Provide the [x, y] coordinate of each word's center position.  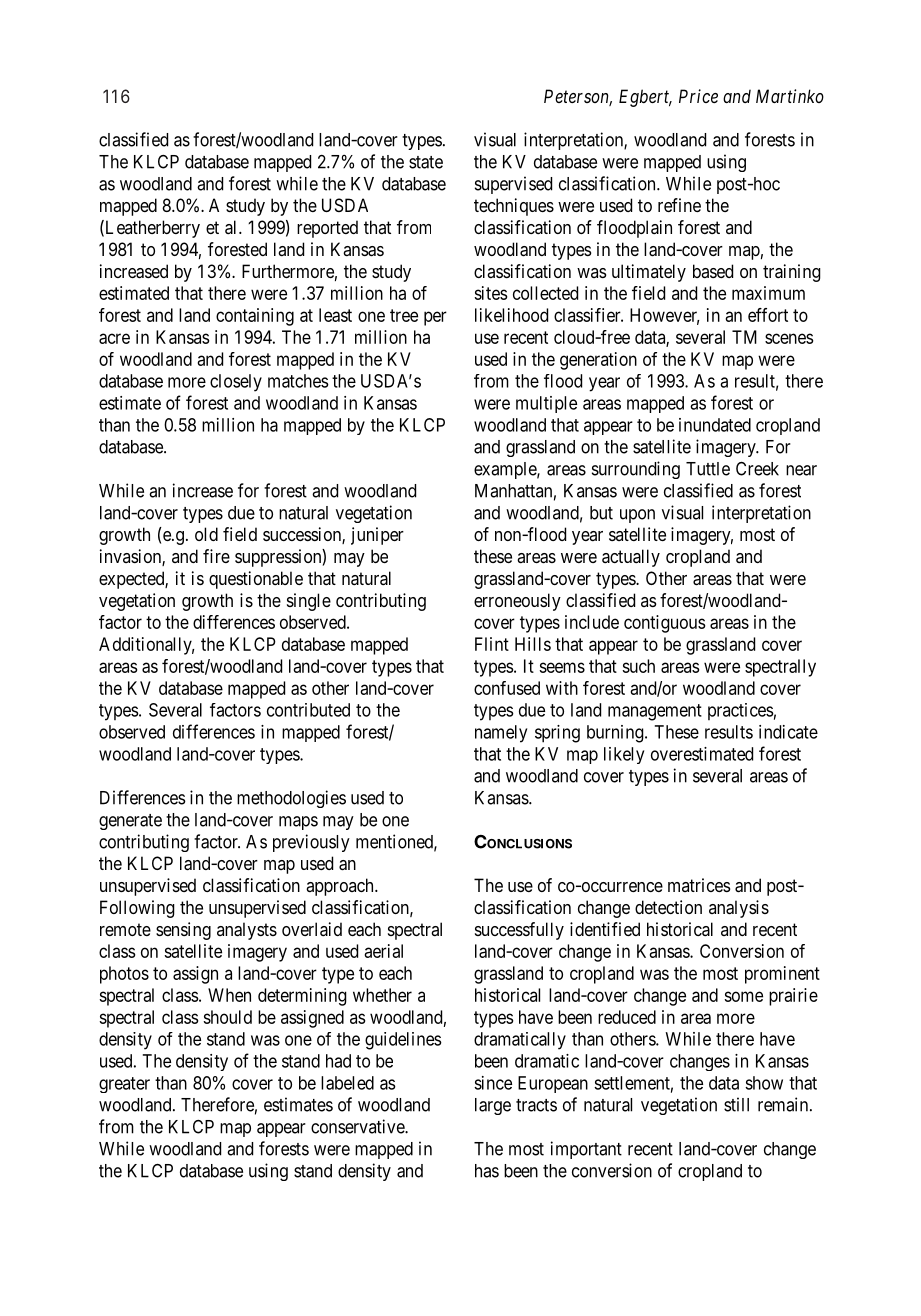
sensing [183, 931]
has [487, 1171]
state [426, 162]
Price [698, 96]
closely [236, 383]
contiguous [665, 624]
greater [124, 1085]
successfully [519, 931]
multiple [546, 404]
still [736, 1104]
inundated [715, 425]
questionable [256, 580]
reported [327, 229]
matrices [699, 885]
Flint [492, 644]
